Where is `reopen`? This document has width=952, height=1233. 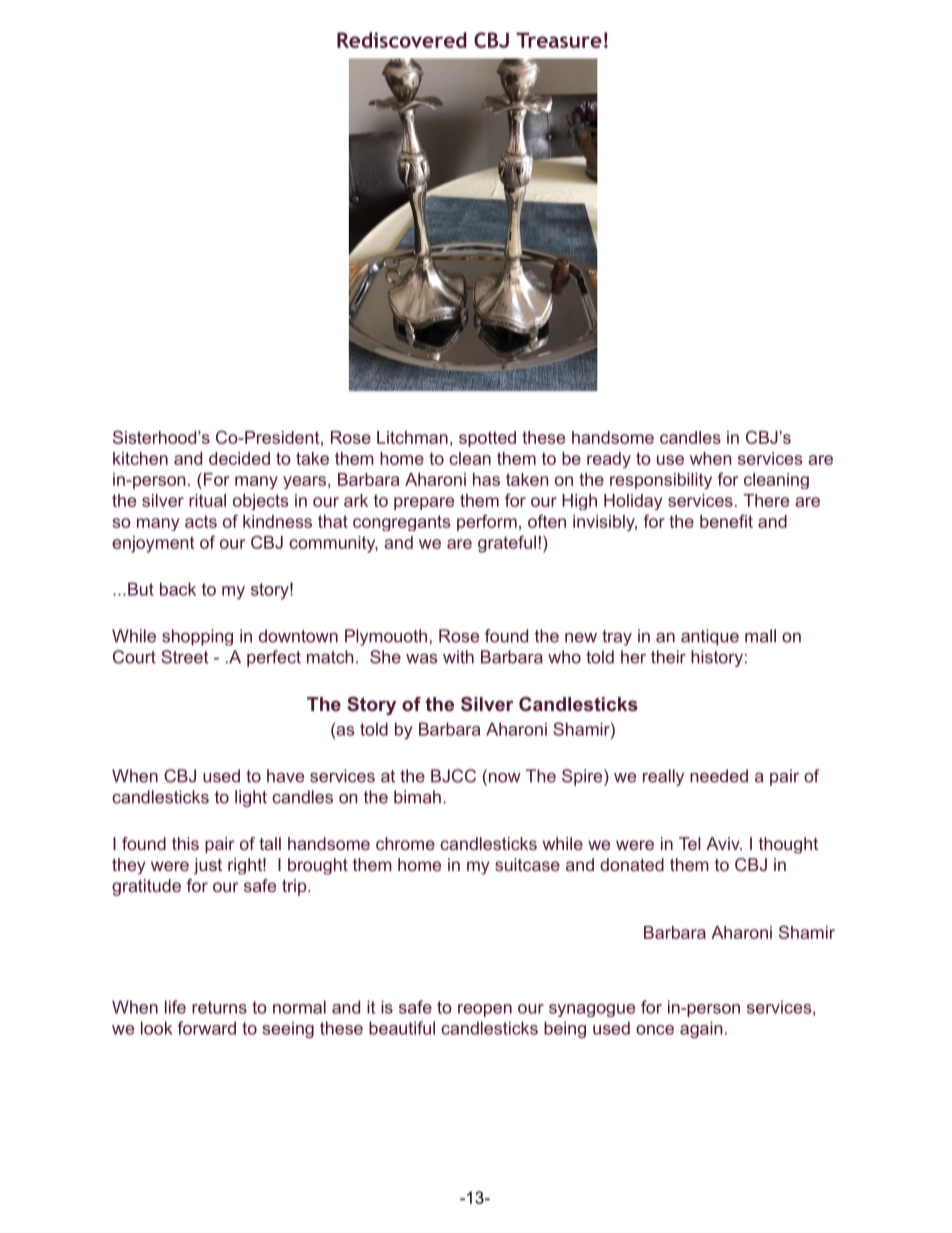
reopen is located at coordinates (485, 1010).
